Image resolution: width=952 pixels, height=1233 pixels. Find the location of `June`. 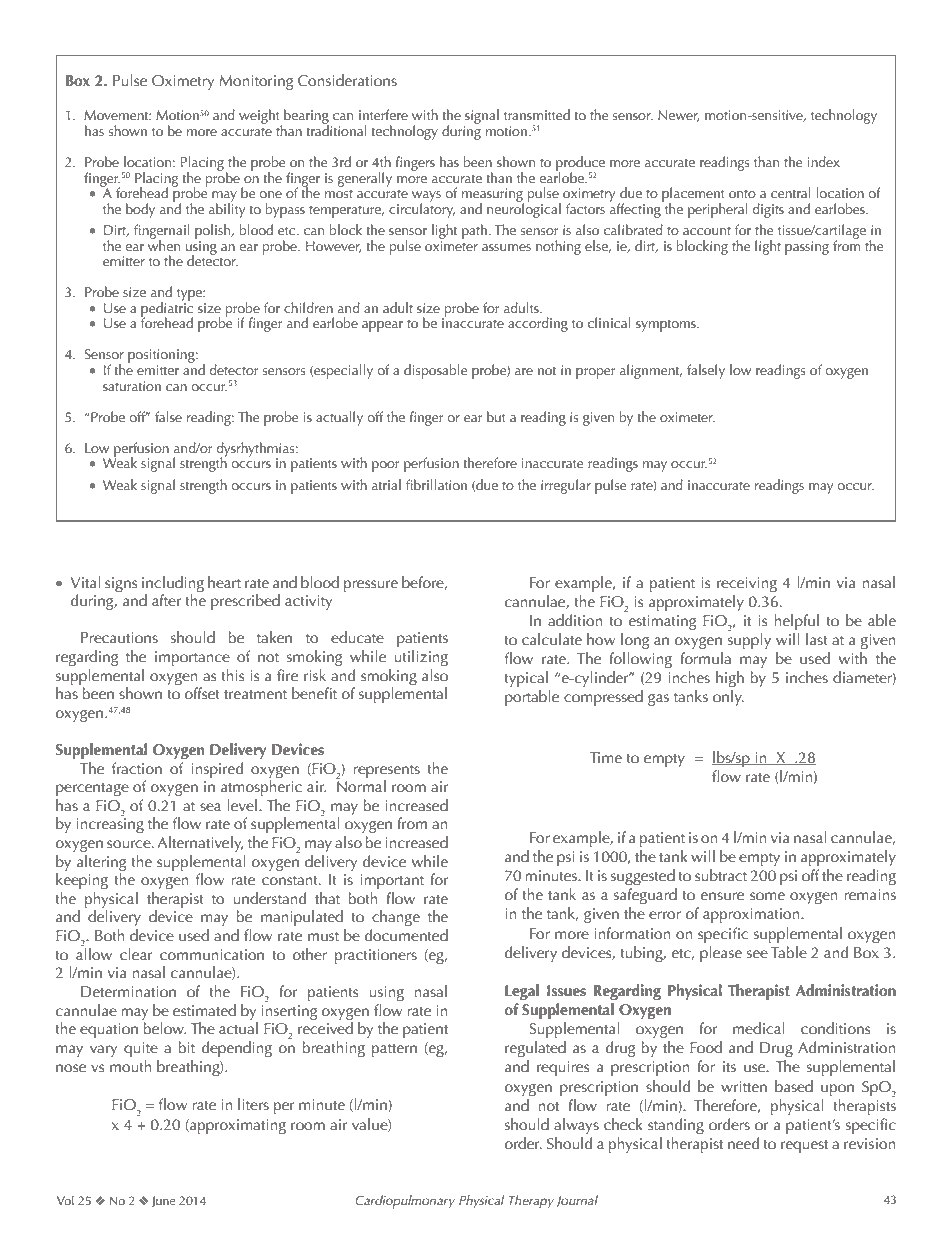

June is located at coordinates (164, 1201).
